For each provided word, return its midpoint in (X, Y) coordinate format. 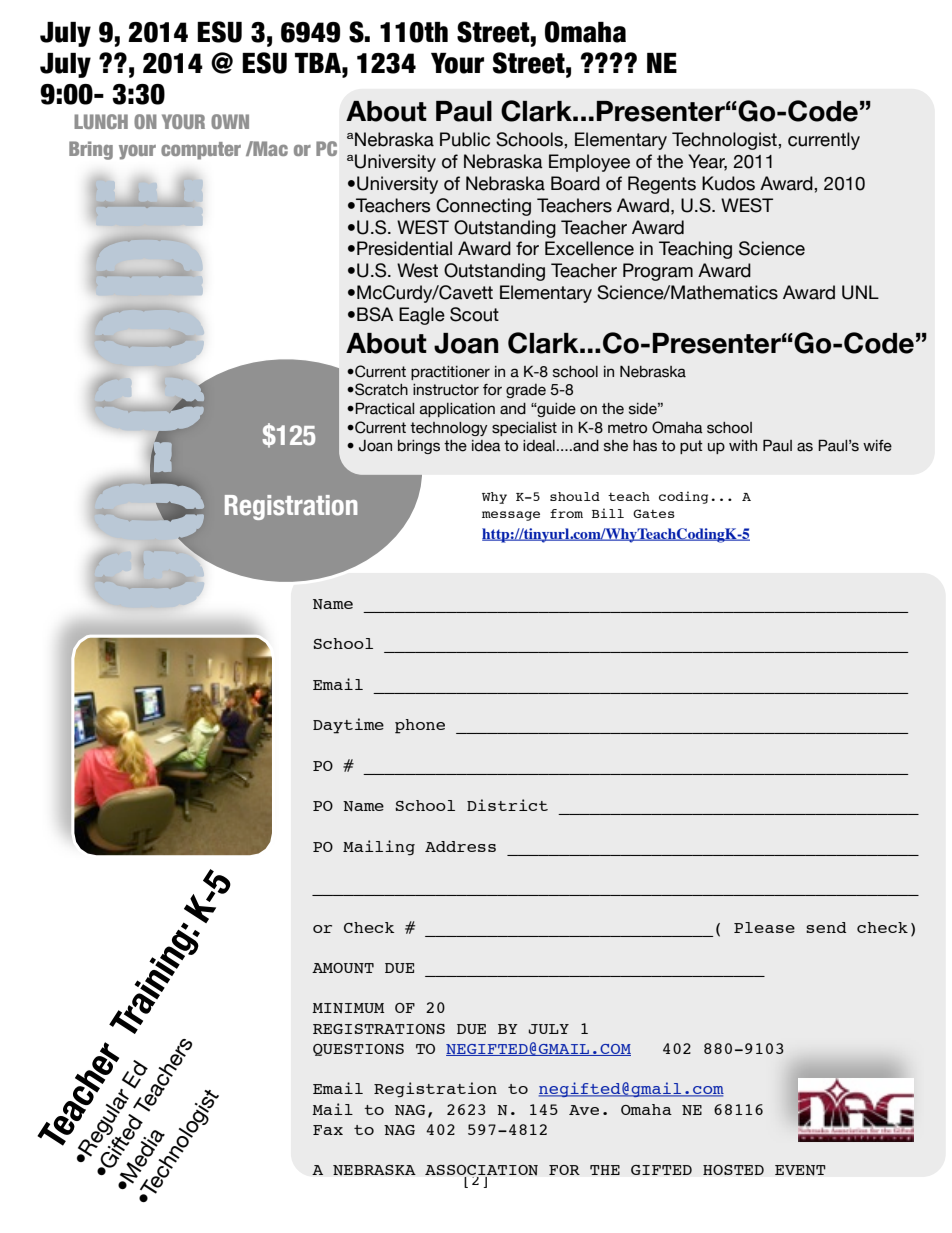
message (511, 516)
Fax (328, 1130)
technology (449, 429)
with (743, 445)
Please (764, 927)
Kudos (728, 183)
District (507, 805)
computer (201, 151)
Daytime (348, 726)
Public (465, 139)
